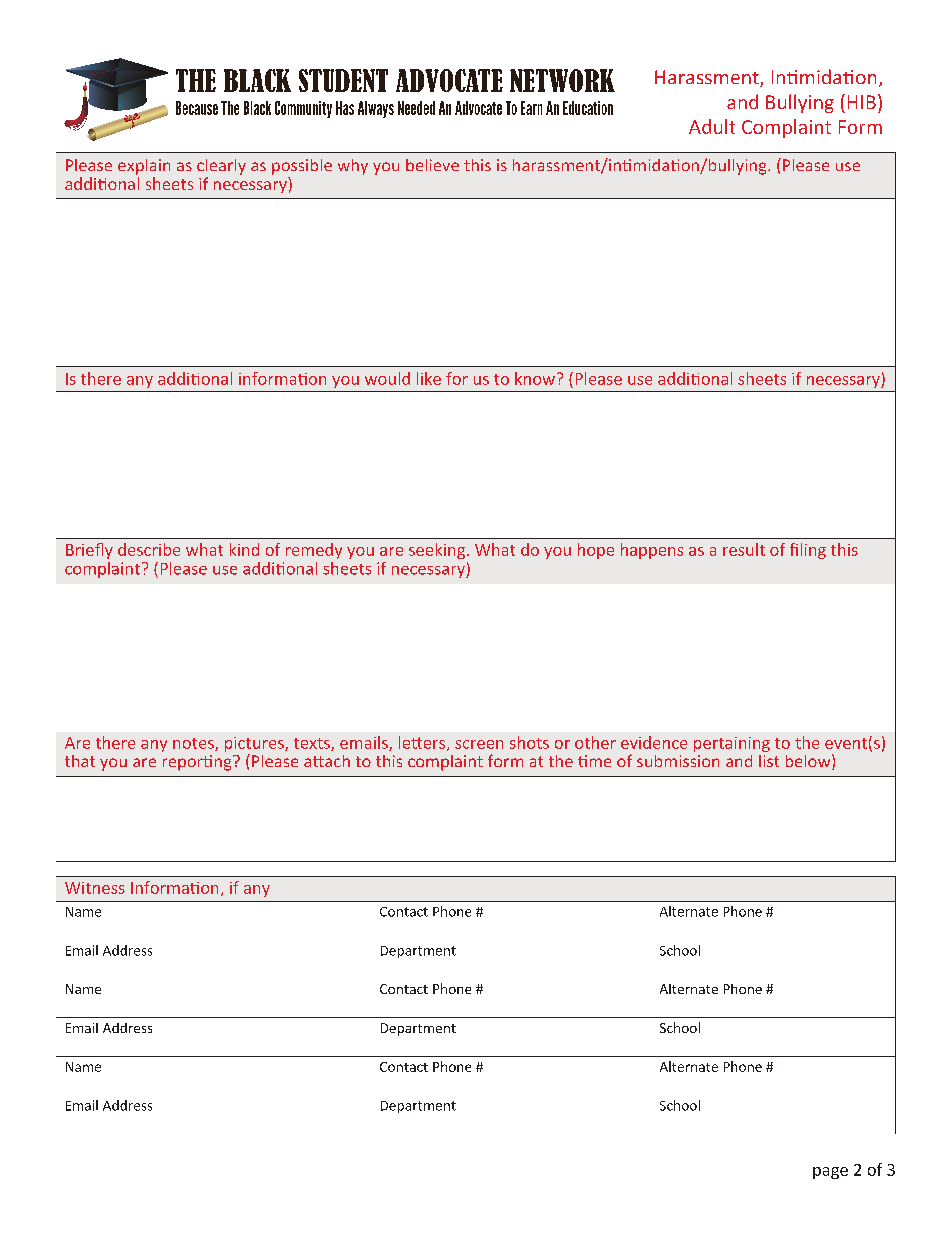 The image size is (952, 1233). What do you see at coordinates (197, 108) in the image?
I see `Because` at bounding box center [197, 108].
